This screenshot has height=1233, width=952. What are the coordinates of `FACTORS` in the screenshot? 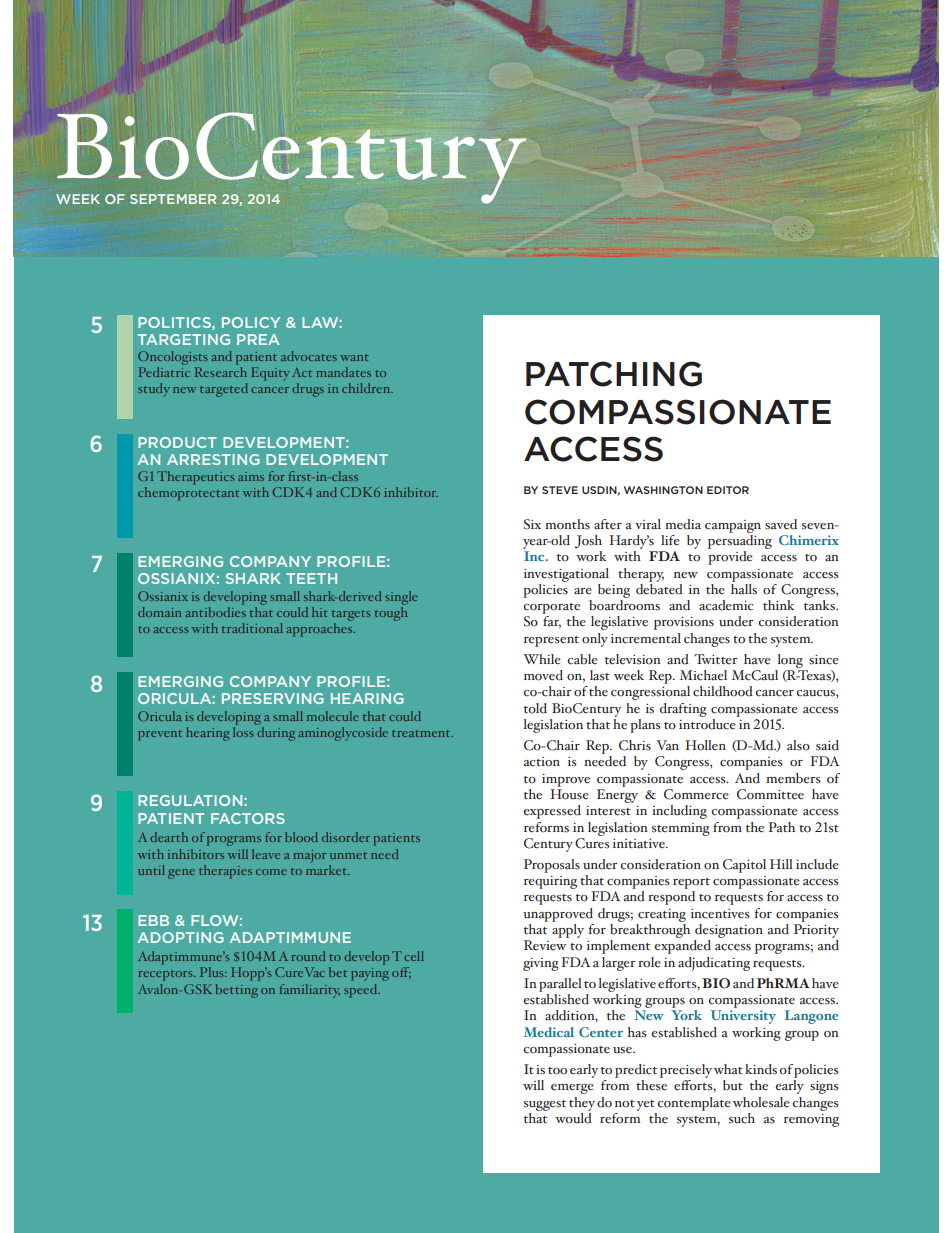 It's located at (248, 818).
